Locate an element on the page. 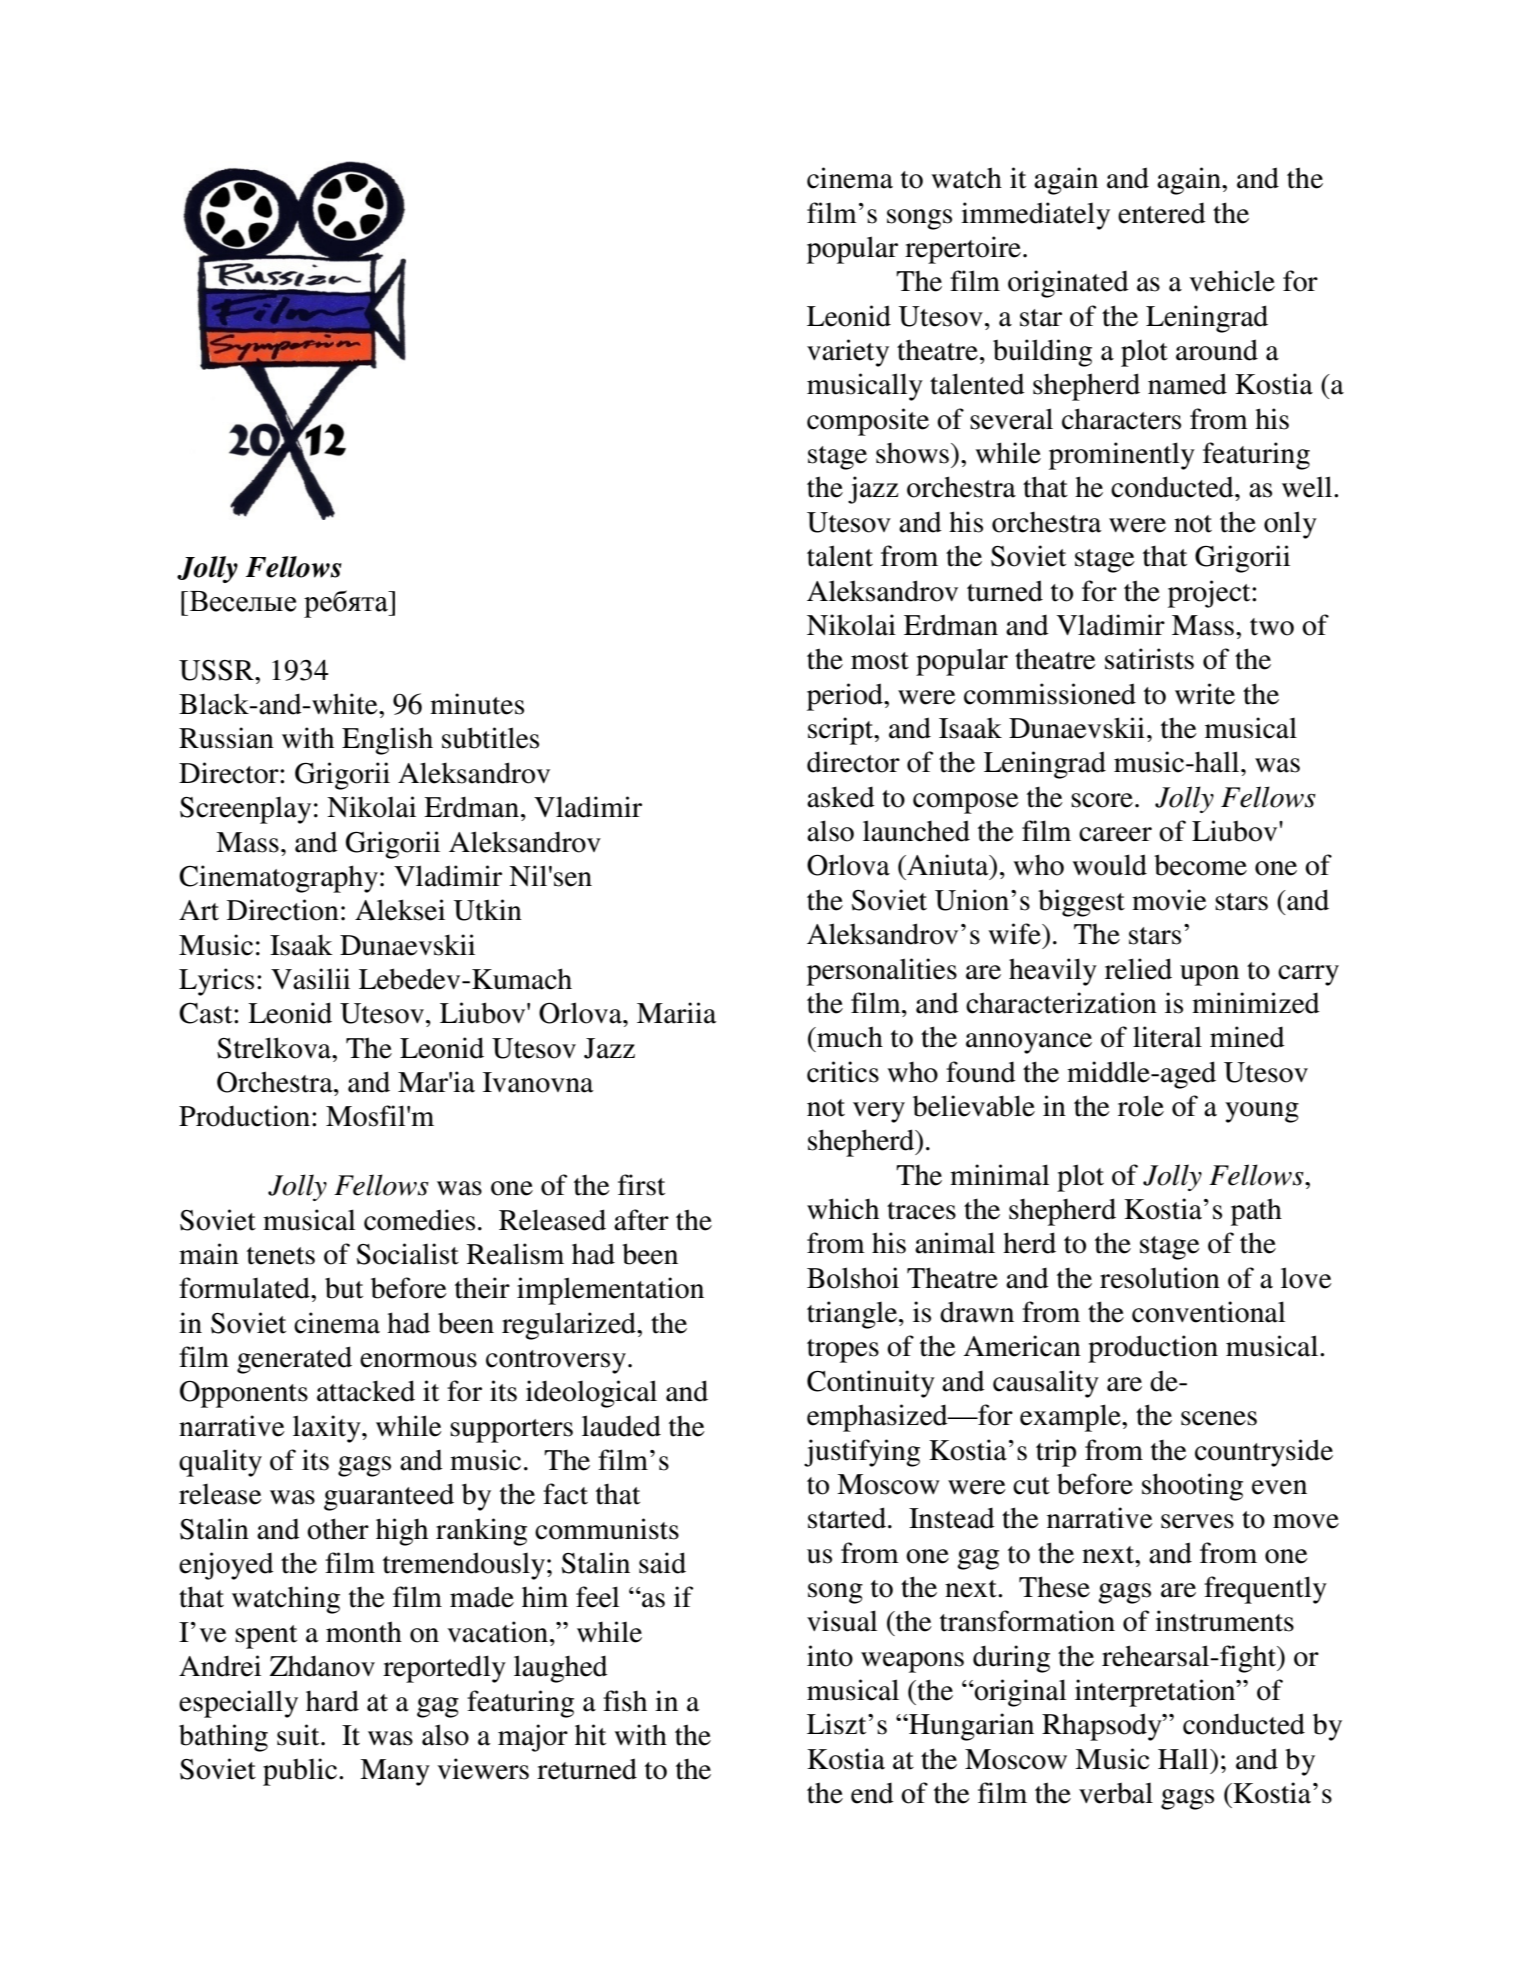 The width and height of the image is (1524, 1972). much is located at coordinates (849, 1037).
